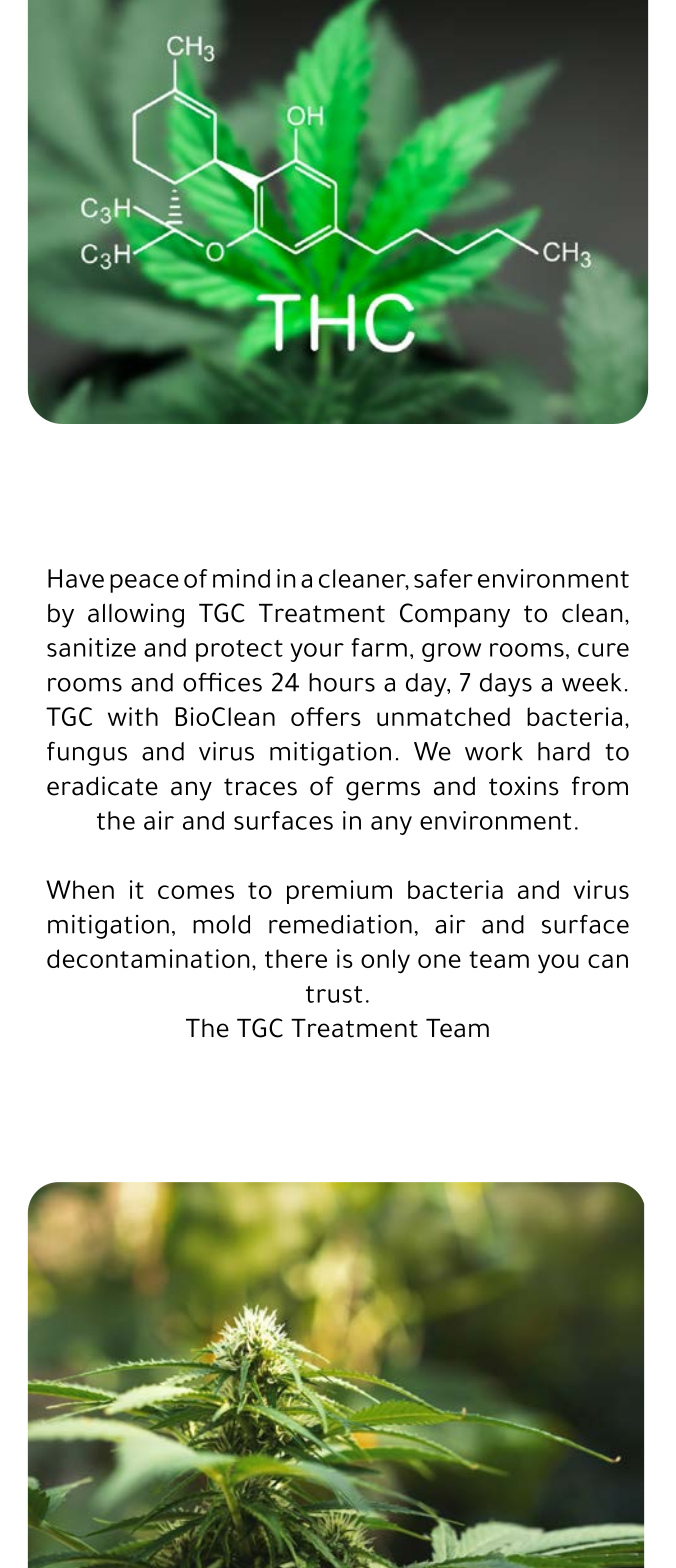 The height and width of the screenshot is (1568, 676). What do you see at coordinates (342, 682) in the screenshot?
I see `hours` at bounding box center [342, 682].
